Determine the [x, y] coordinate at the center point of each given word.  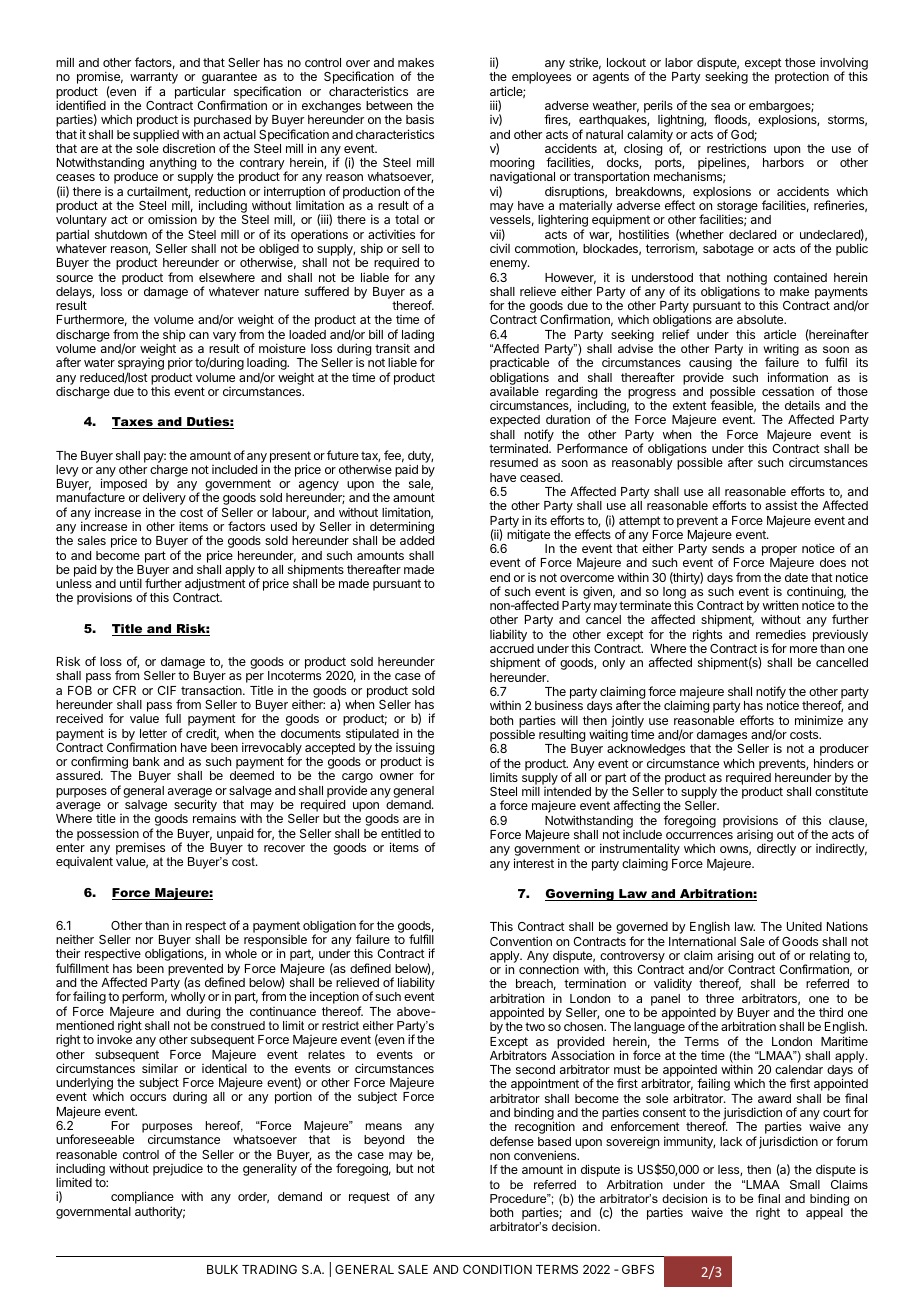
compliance [142, 1199]
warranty [154, 79]
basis [420, 119]
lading [418, 336]
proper [779, 552]
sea [720, 106]
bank [146, 761]
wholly [188, 999]
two [535, 1026]
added [417, 540]
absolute [761, 319]
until [131, 583]
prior [180, 363]
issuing [415, 750]
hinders [834, 763]
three [720, 998]
